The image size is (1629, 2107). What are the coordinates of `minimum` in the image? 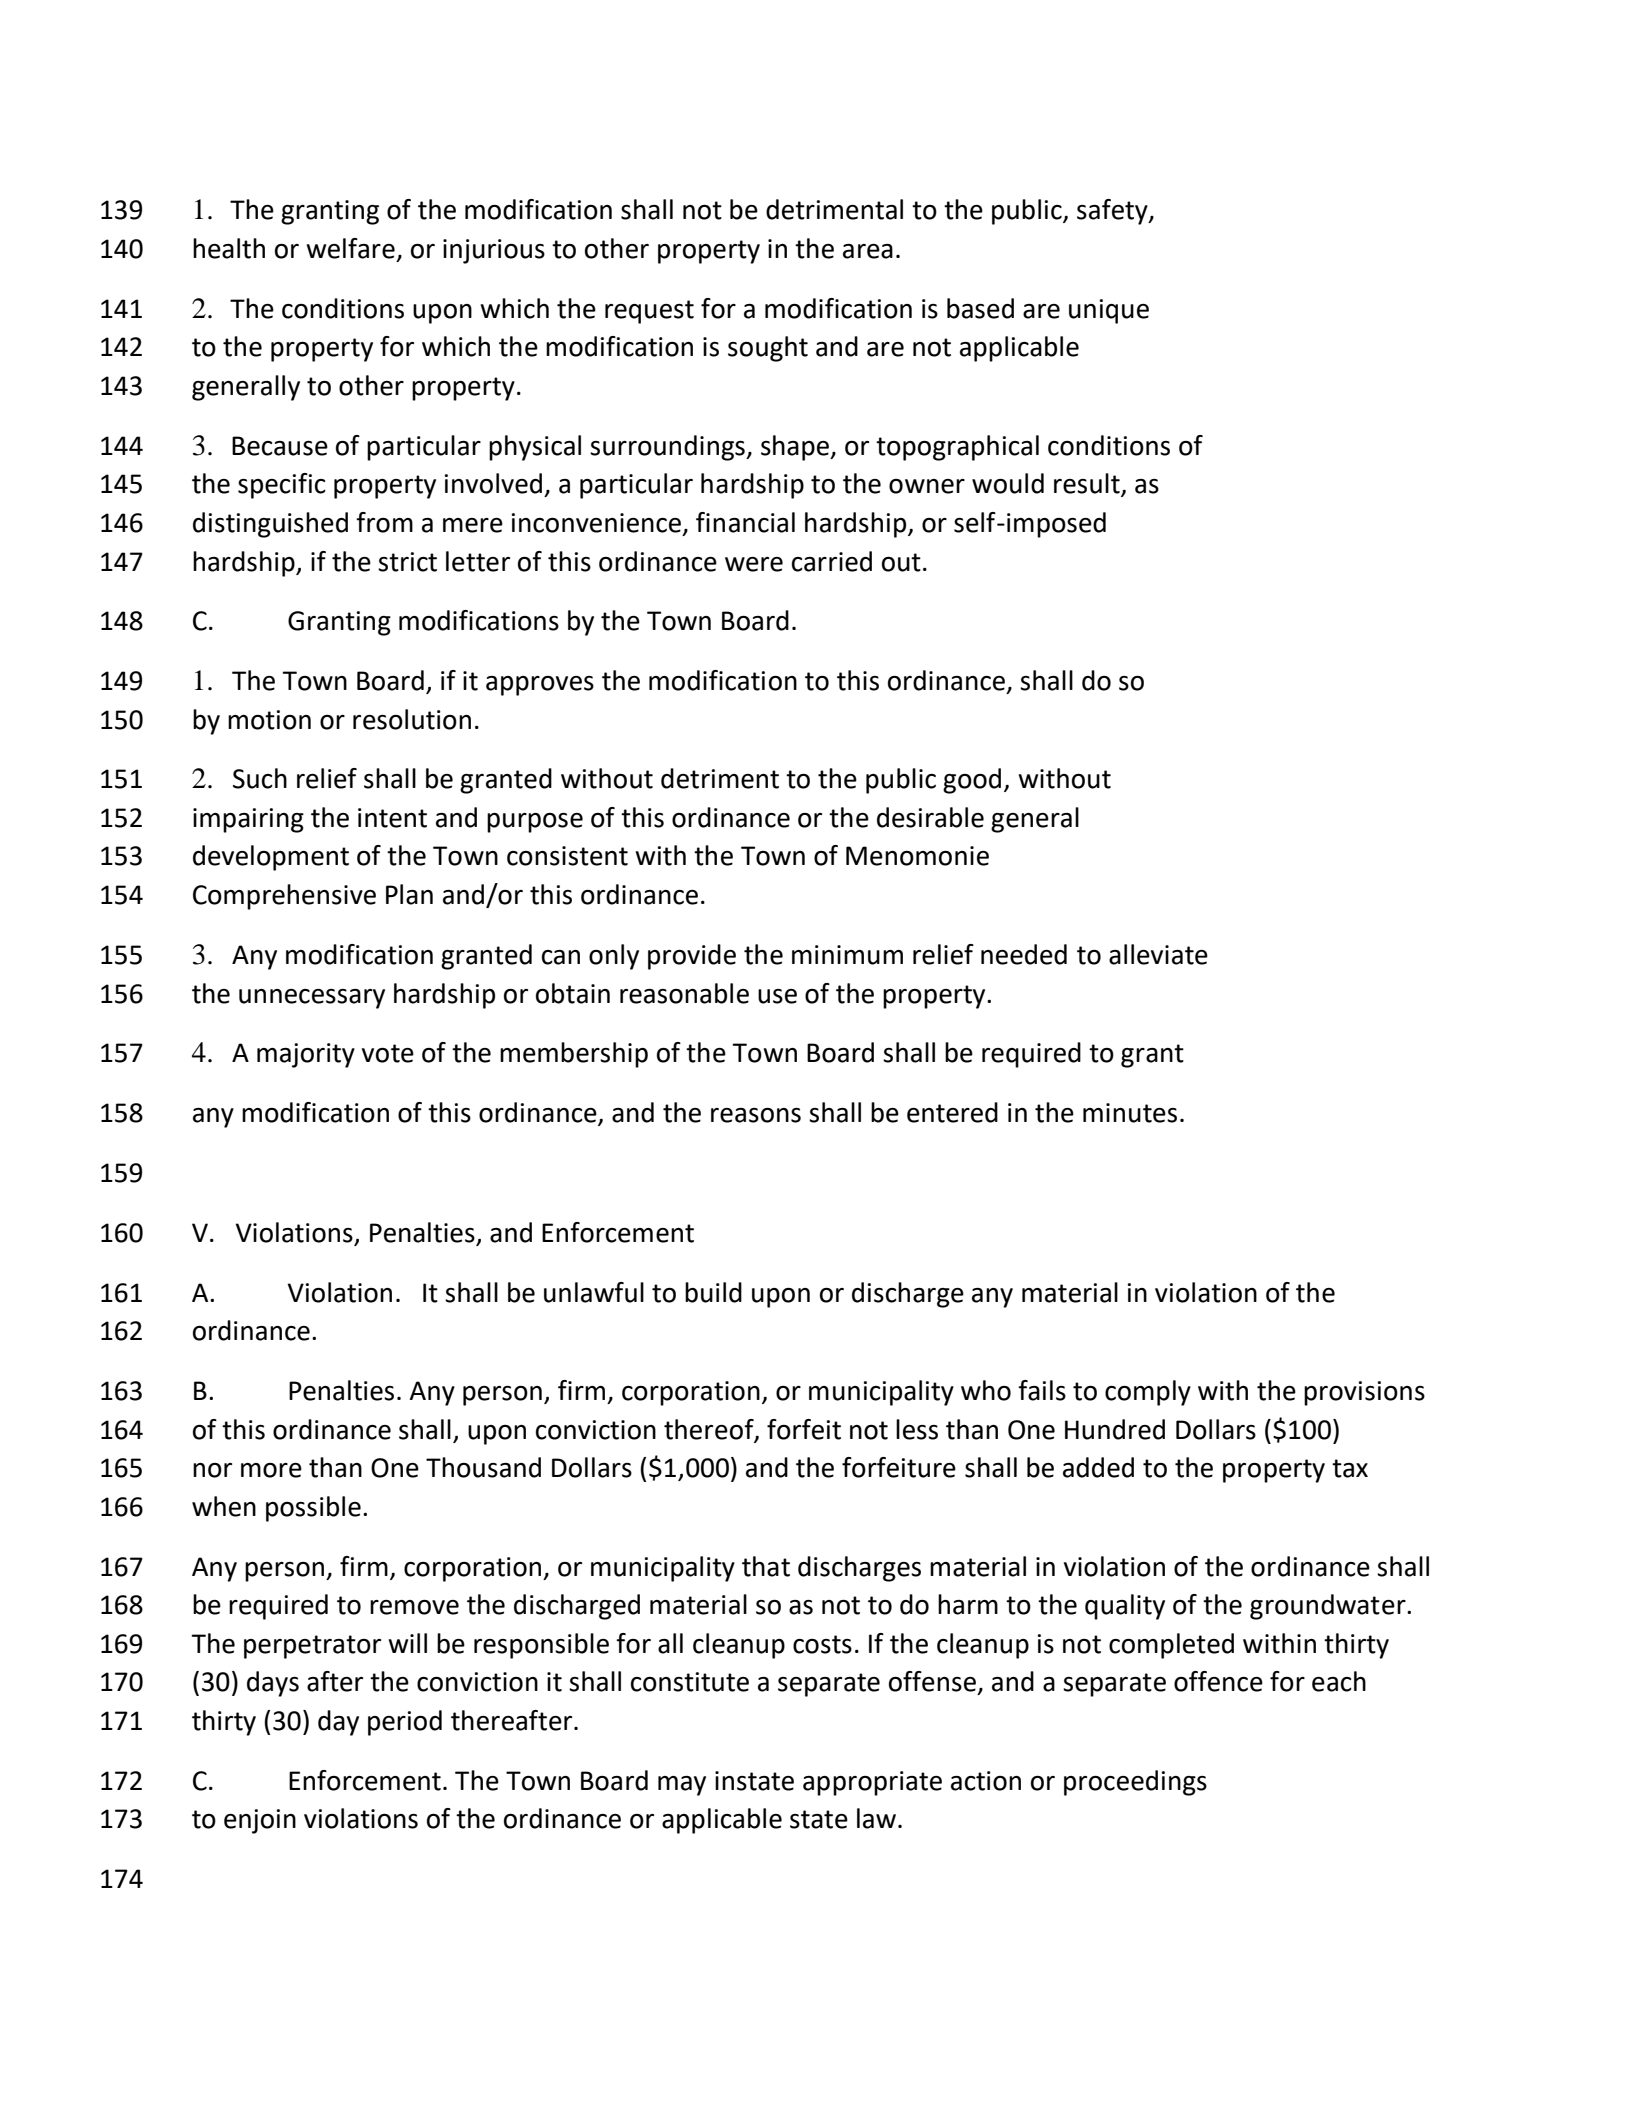 It's located at (847, 955).
